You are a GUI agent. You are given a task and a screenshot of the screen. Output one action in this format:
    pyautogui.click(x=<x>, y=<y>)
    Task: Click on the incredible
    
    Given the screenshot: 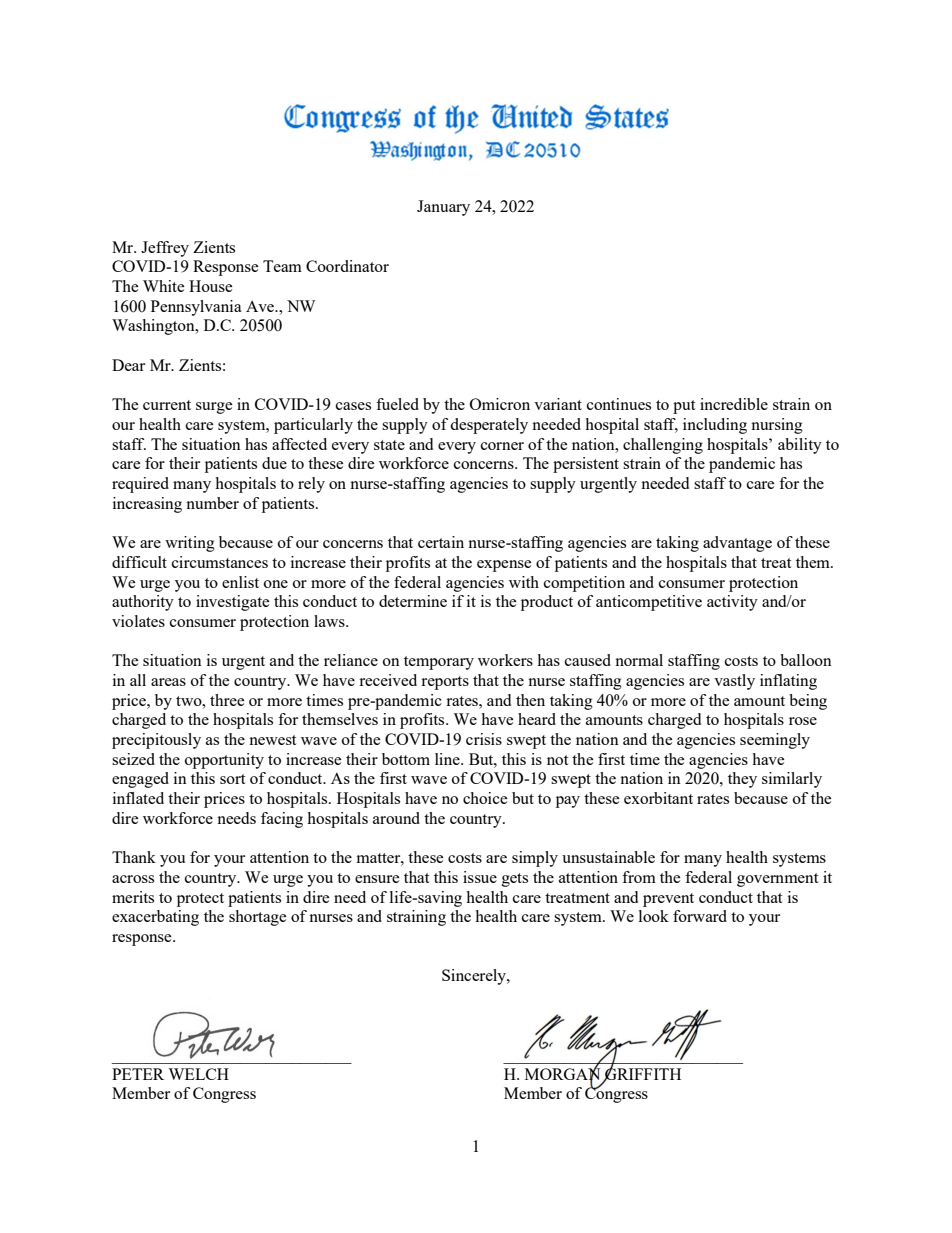 What is the action you would take?
    pyautogui.click(x=734, y=404)
